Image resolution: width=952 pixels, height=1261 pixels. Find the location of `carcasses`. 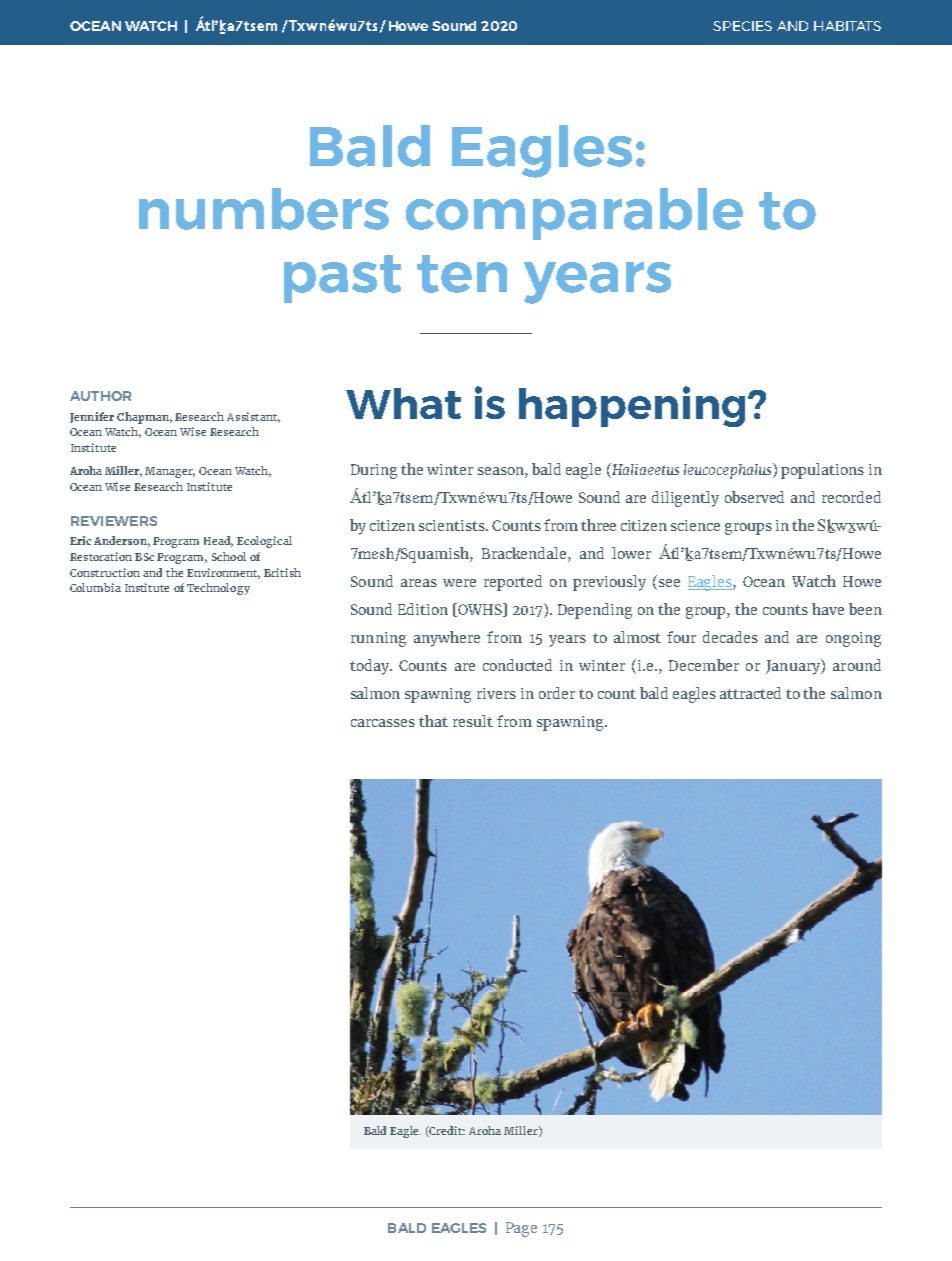

carcasses is located at coordinates (383, 723).
